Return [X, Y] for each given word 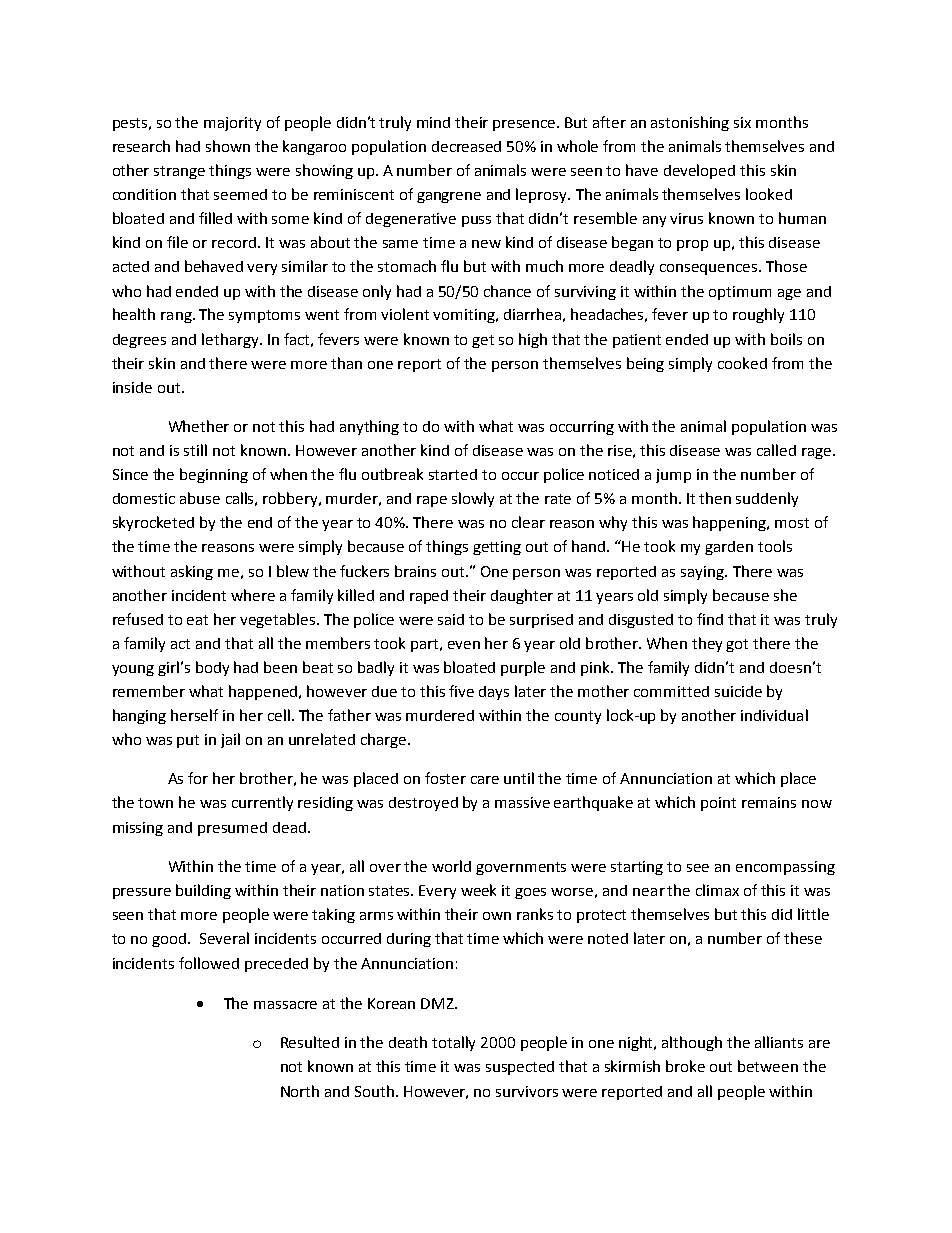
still [195, 450]
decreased [466, 146]
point [718, 804]
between [768, 1066]
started [453, 474]
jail [230, 740]
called [776, 450]
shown [228, 146]
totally [453, 1043]
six [742, 122]
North [300, 1091]
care [485, 780]
